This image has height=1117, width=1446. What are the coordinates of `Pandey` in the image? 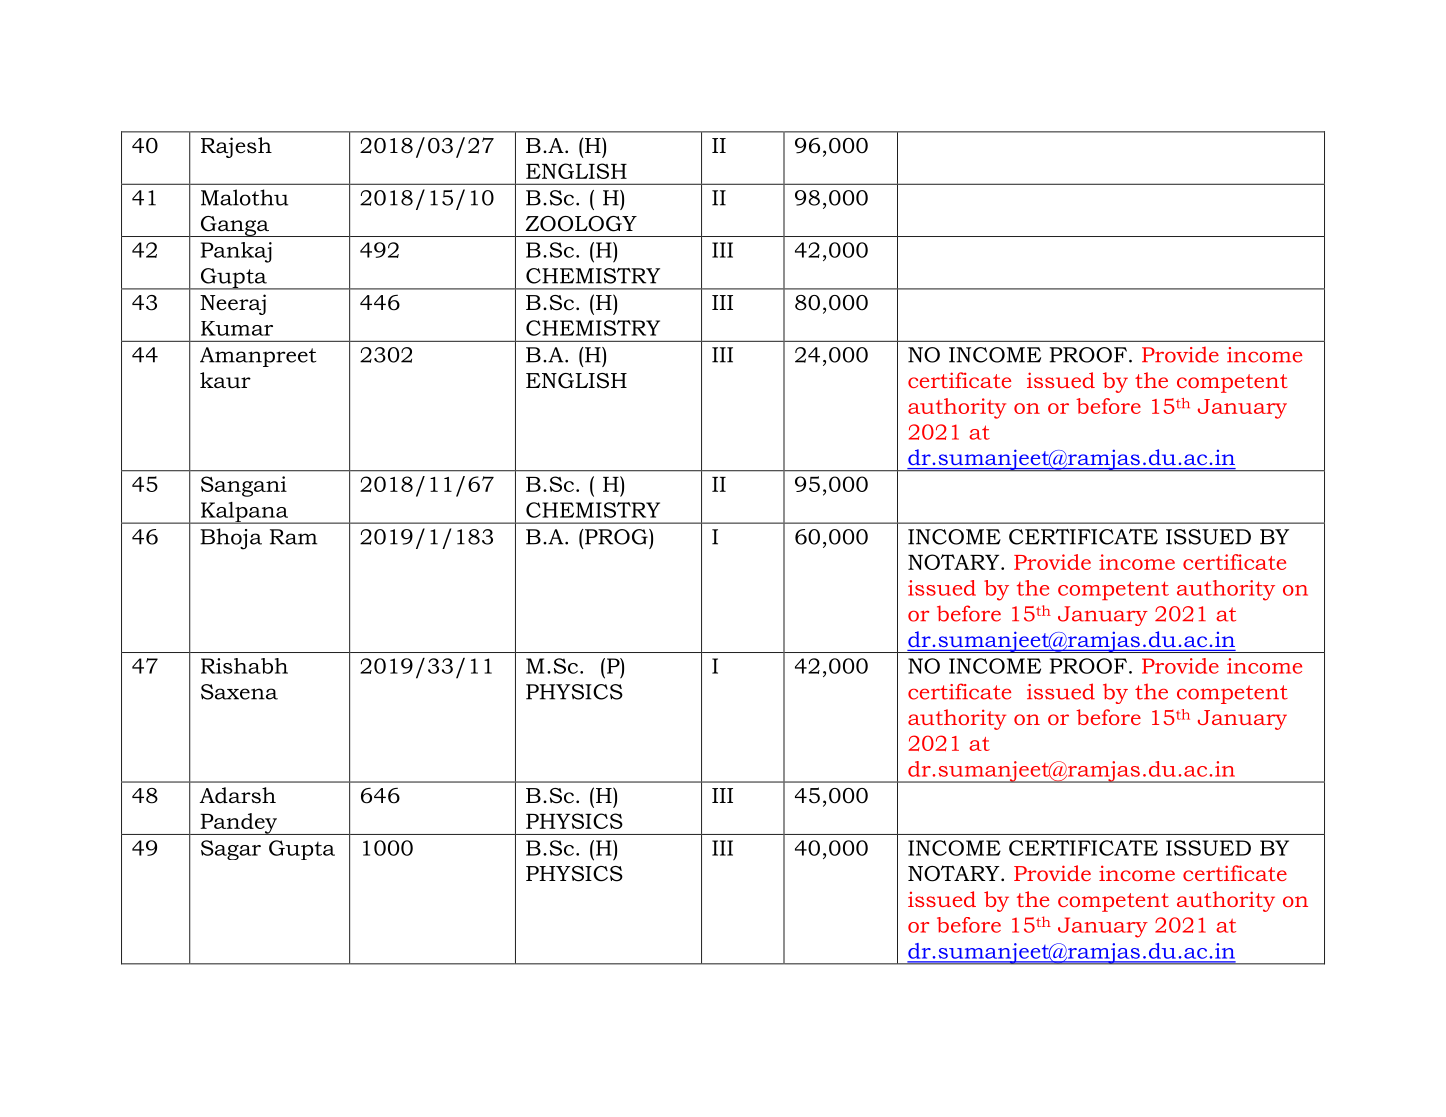 It's located at (239, 824).
